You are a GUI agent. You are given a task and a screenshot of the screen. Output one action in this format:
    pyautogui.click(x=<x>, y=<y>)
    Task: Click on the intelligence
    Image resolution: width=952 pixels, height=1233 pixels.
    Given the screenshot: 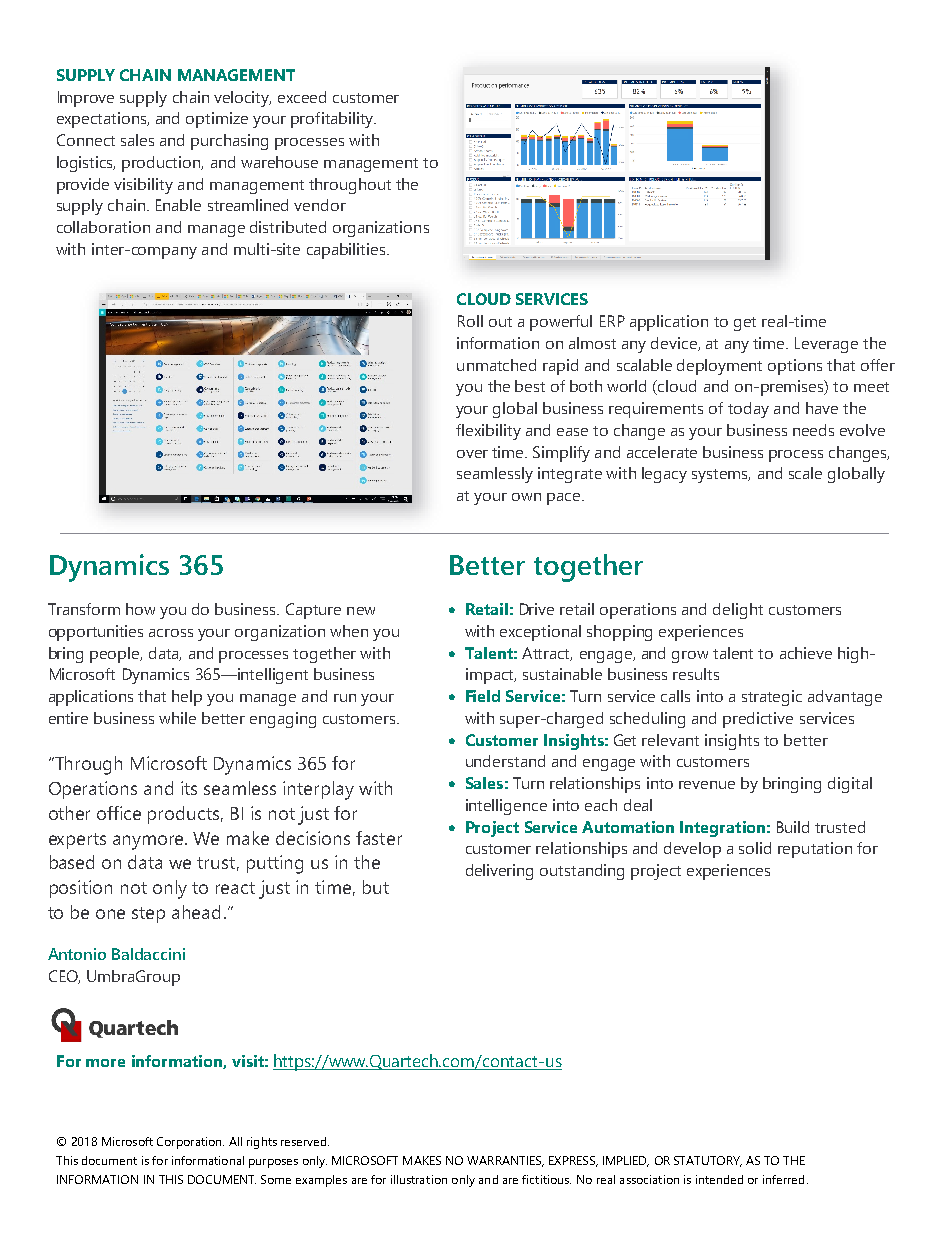 What is the action you would take?
    pyautogui.click(x=506, y=807)
